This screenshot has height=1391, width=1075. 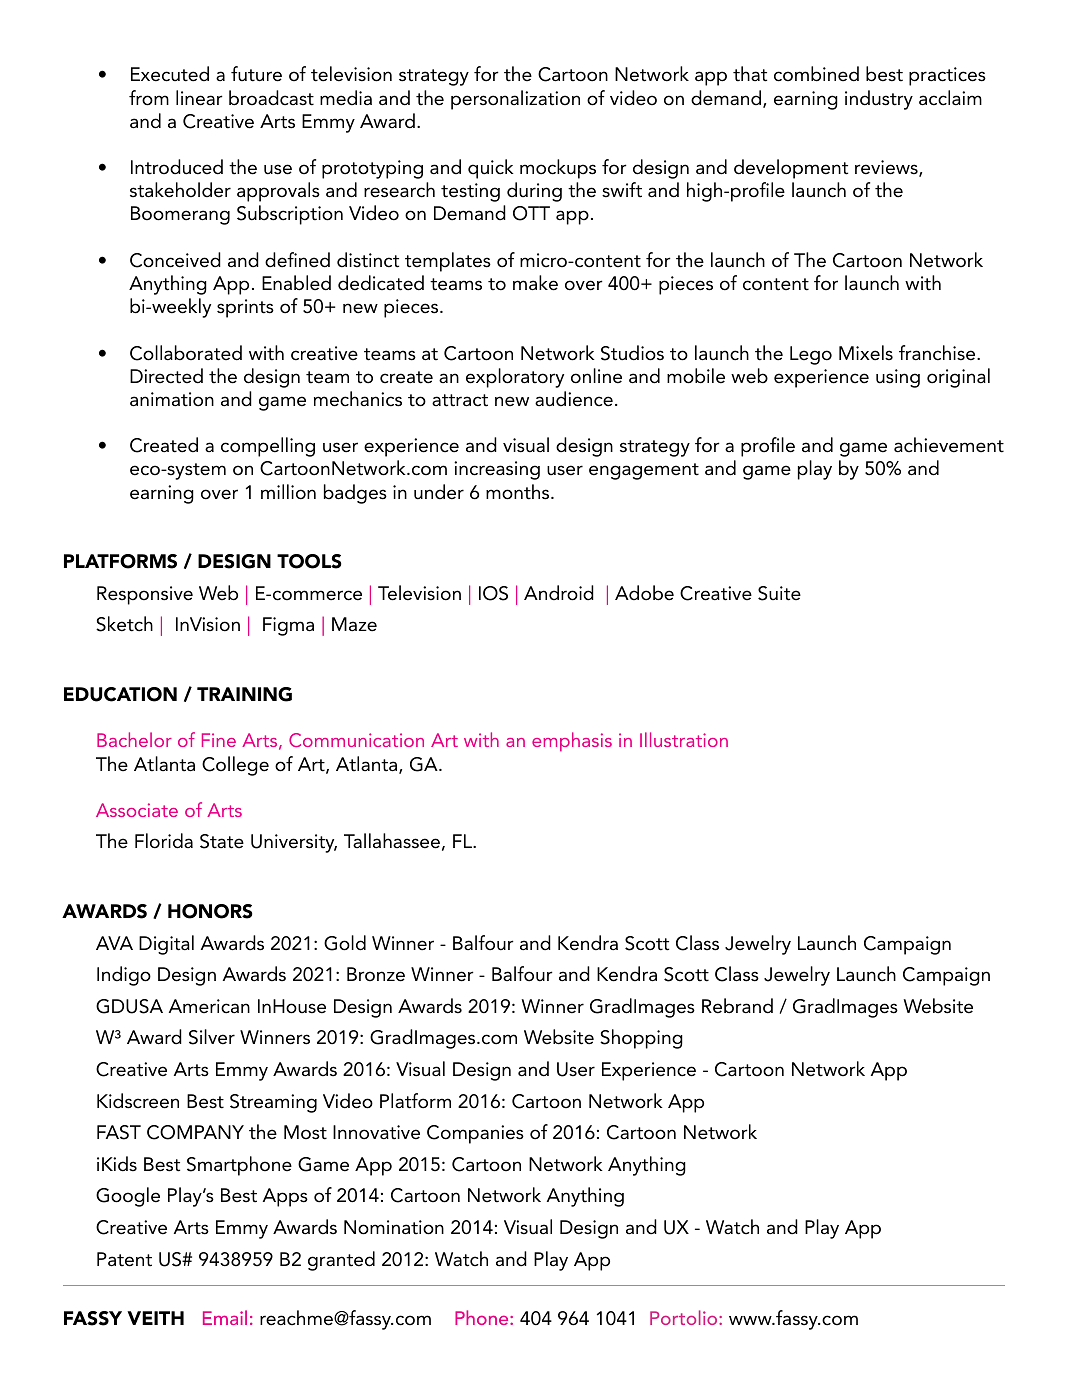 I want to click on industry, so click(x=879, y=100).
